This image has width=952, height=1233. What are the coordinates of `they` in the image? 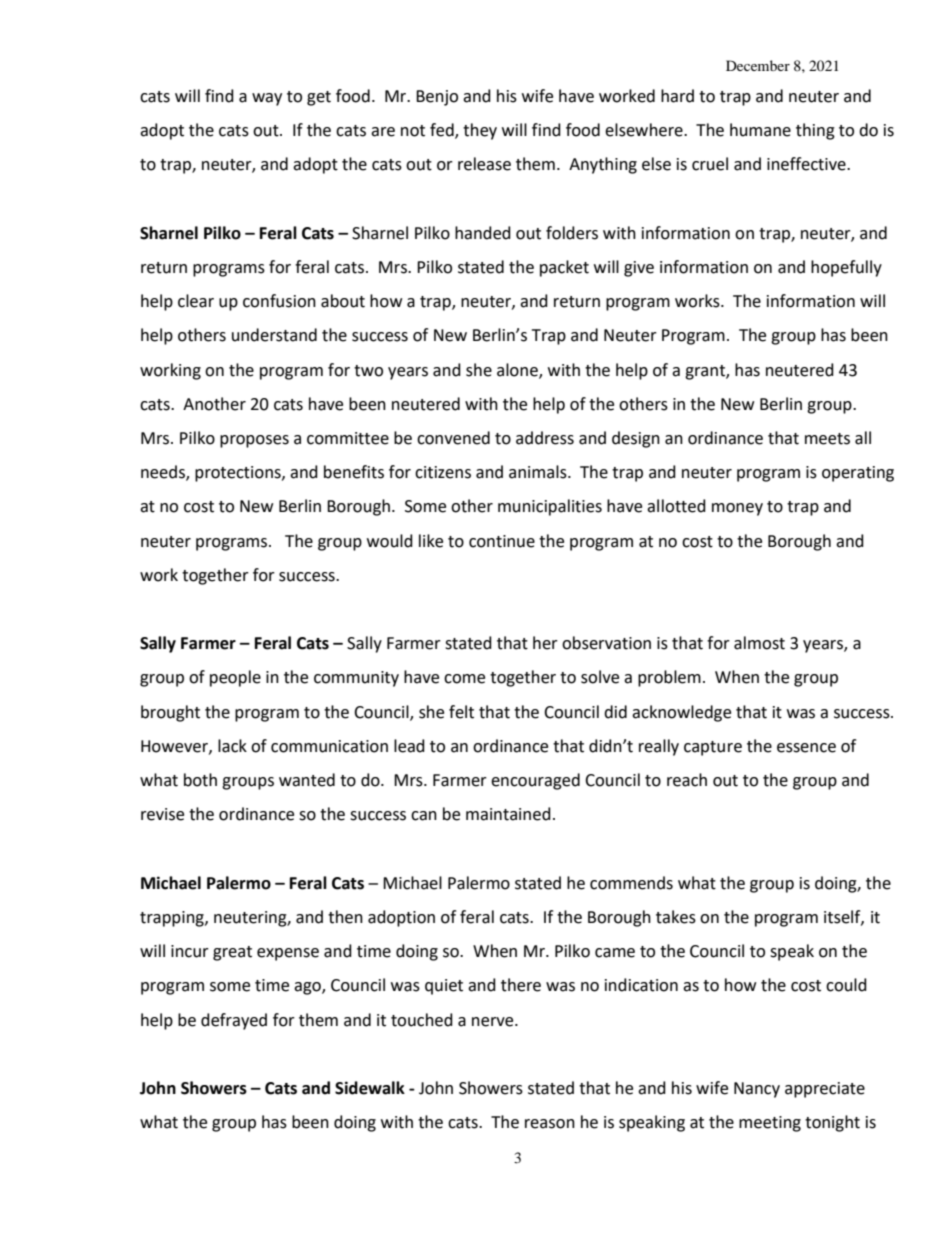 It's located at (480, 131).
